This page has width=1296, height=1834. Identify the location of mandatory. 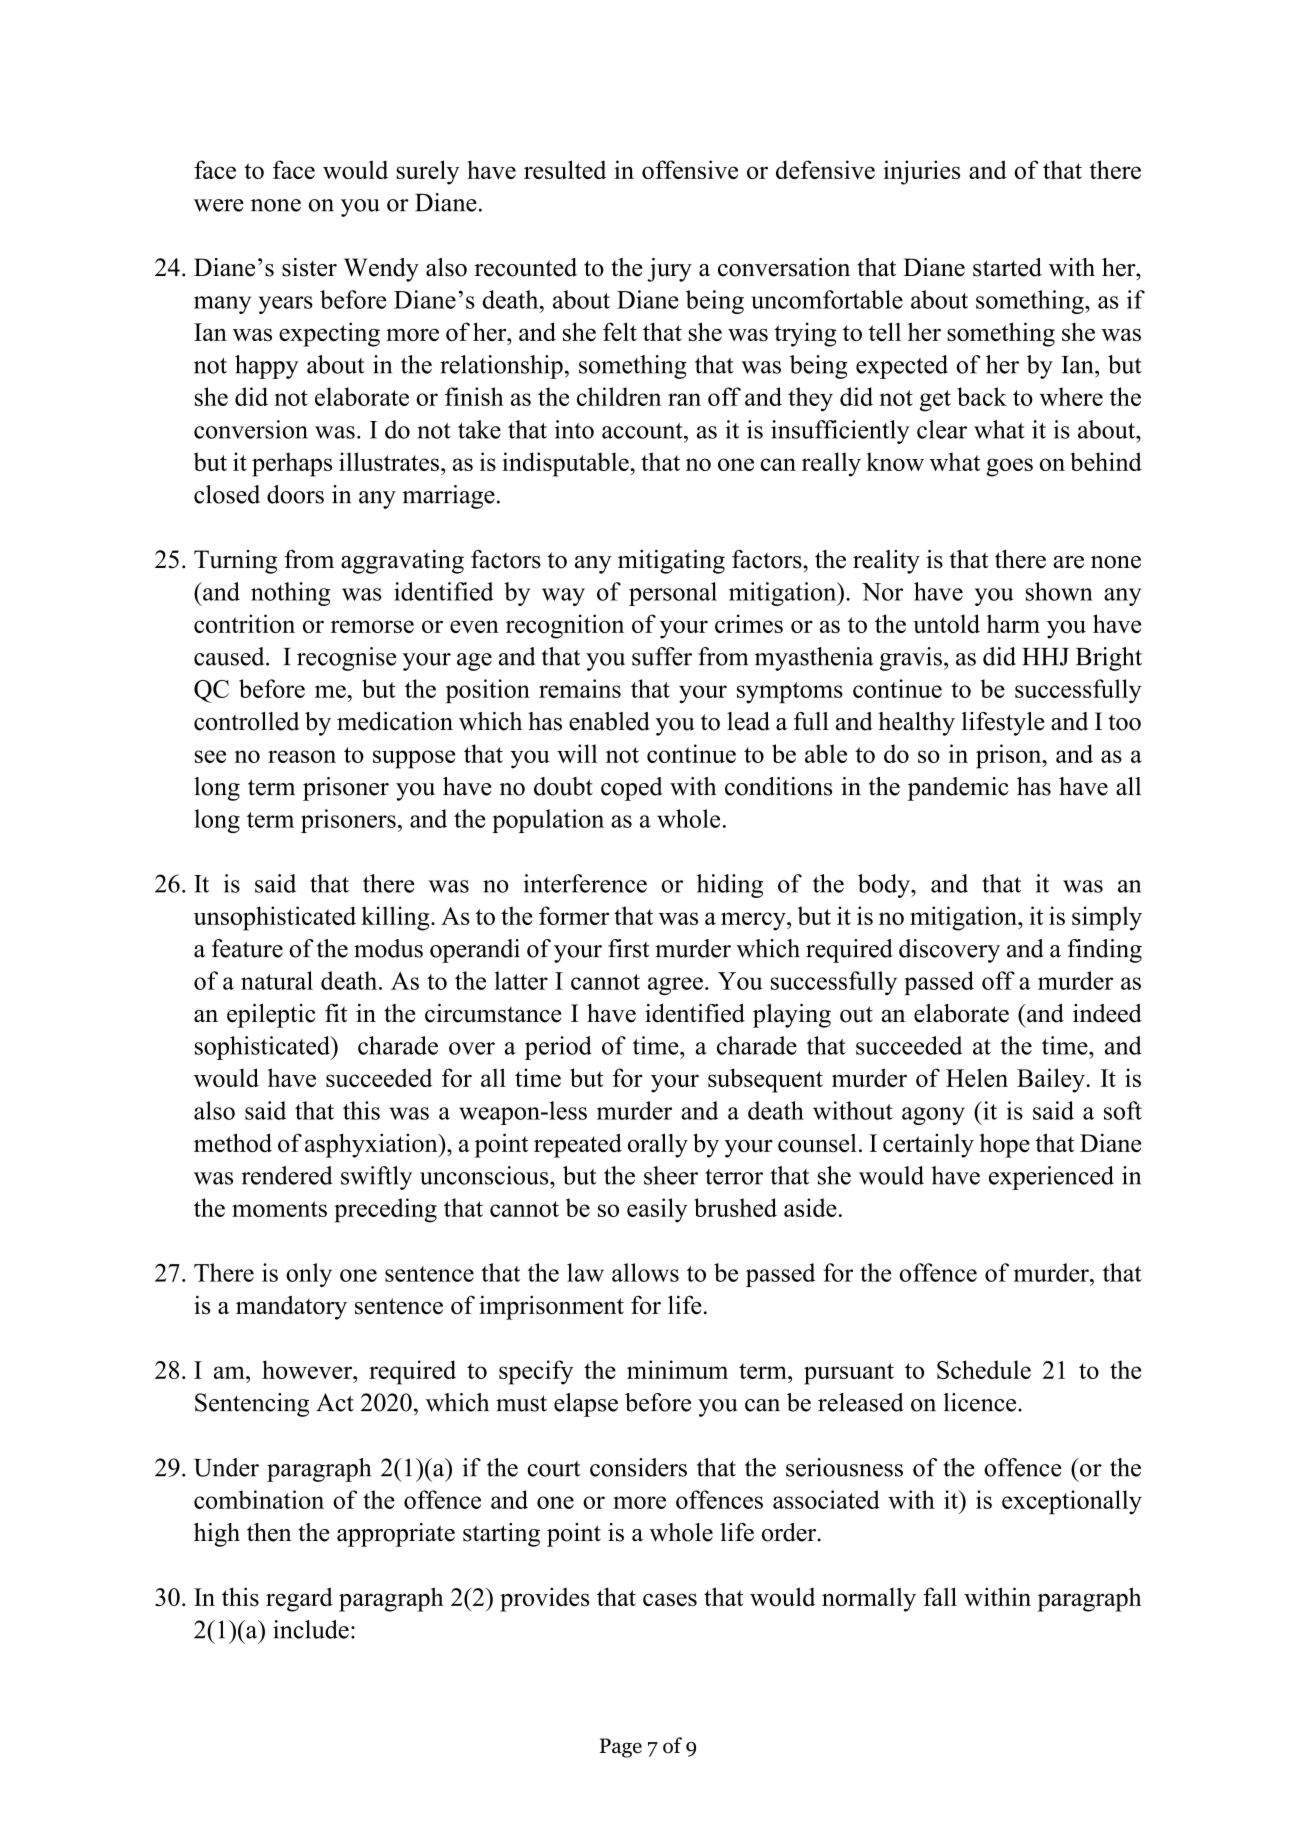
(291, 1307).
